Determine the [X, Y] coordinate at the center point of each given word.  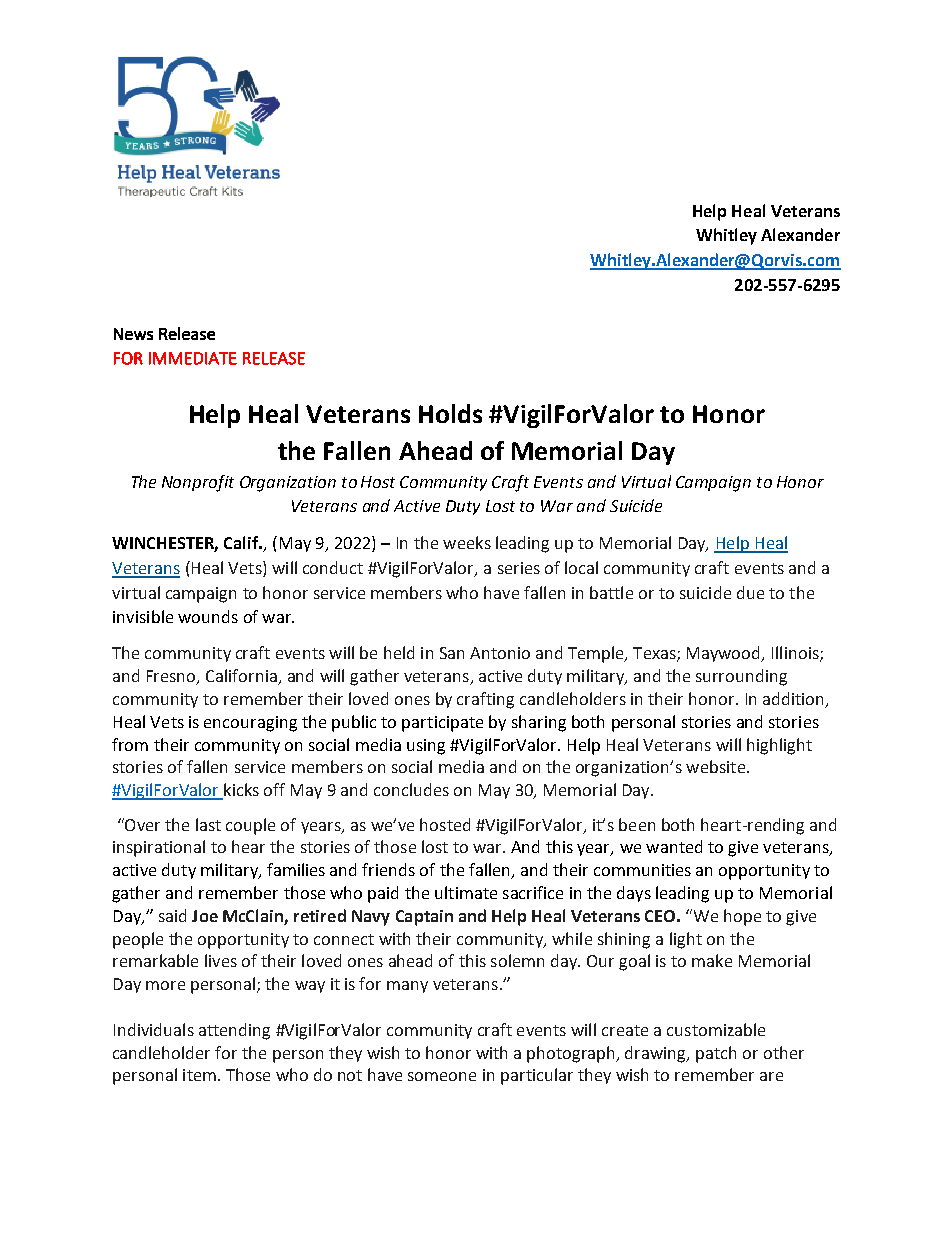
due [750, 592]
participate [442, 724]
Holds [450, 413]
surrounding [741, 677]
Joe [205, 916]
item [199, 1075]
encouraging [250, 724]
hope [742, 917]
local [581, 567]
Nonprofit [198, 483]
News [133, 334]
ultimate [466, 892]
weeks [467, 542]
